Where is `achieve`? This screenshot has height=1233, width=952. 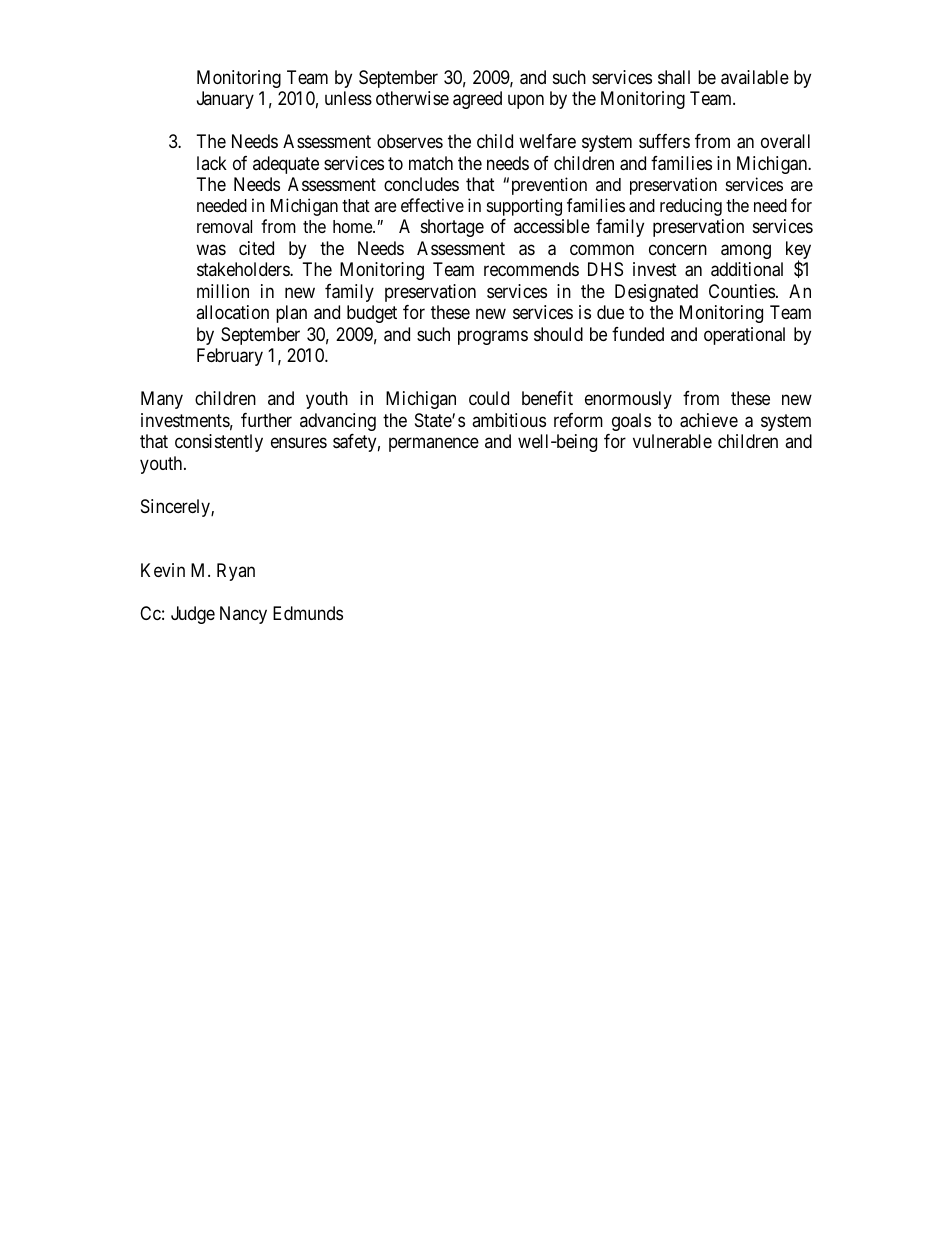
achieve is located at coordinates (709, 420).
